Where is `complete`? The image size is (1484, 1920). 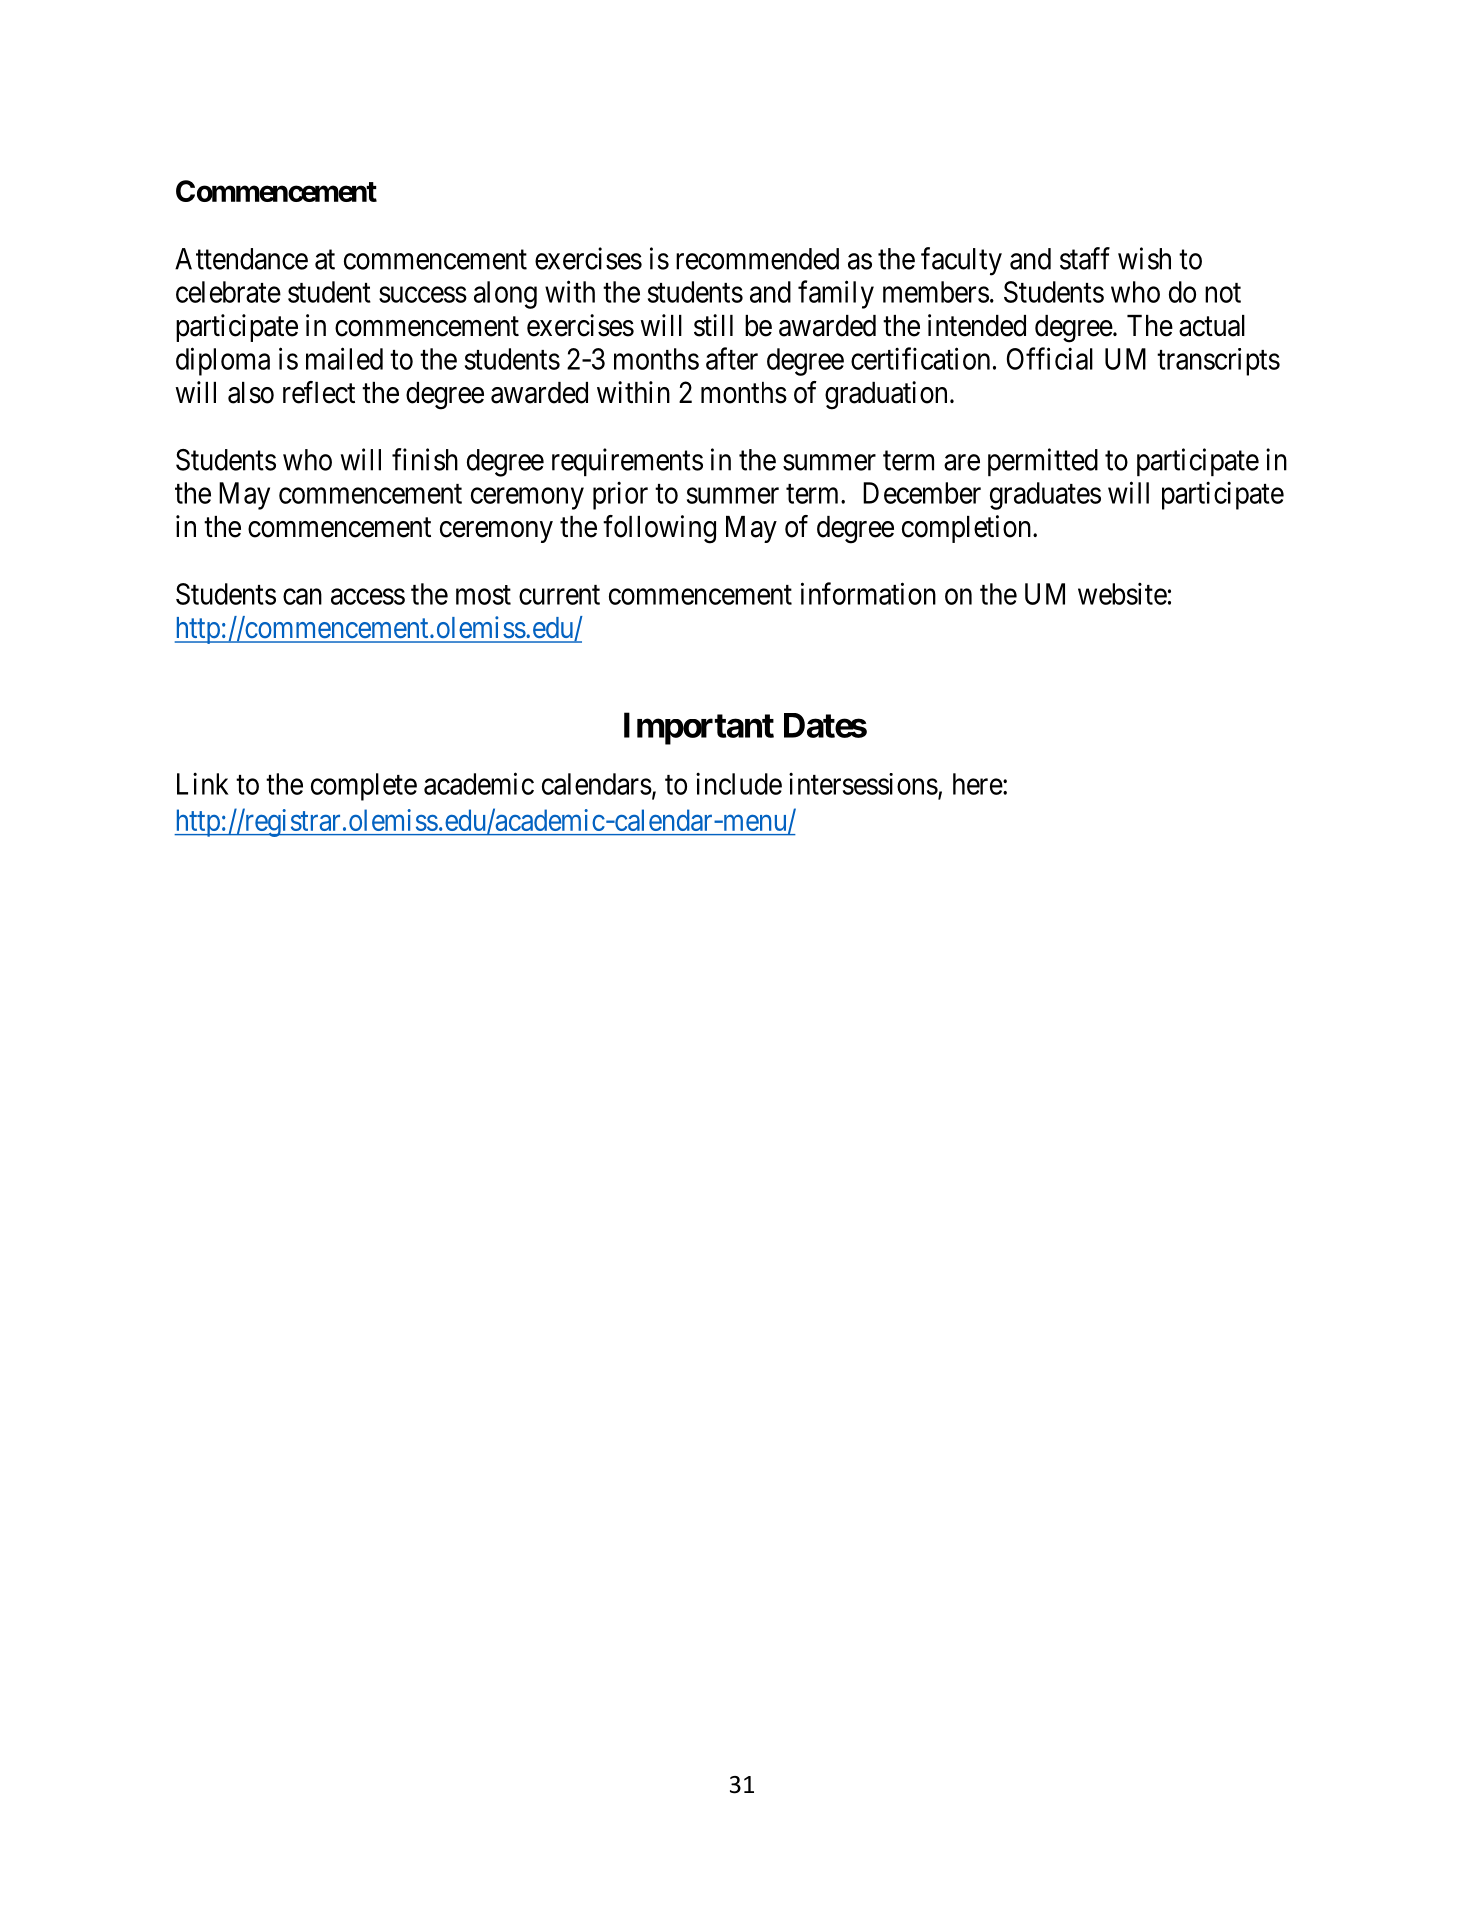
complete is located at coordinates (364, 787).
